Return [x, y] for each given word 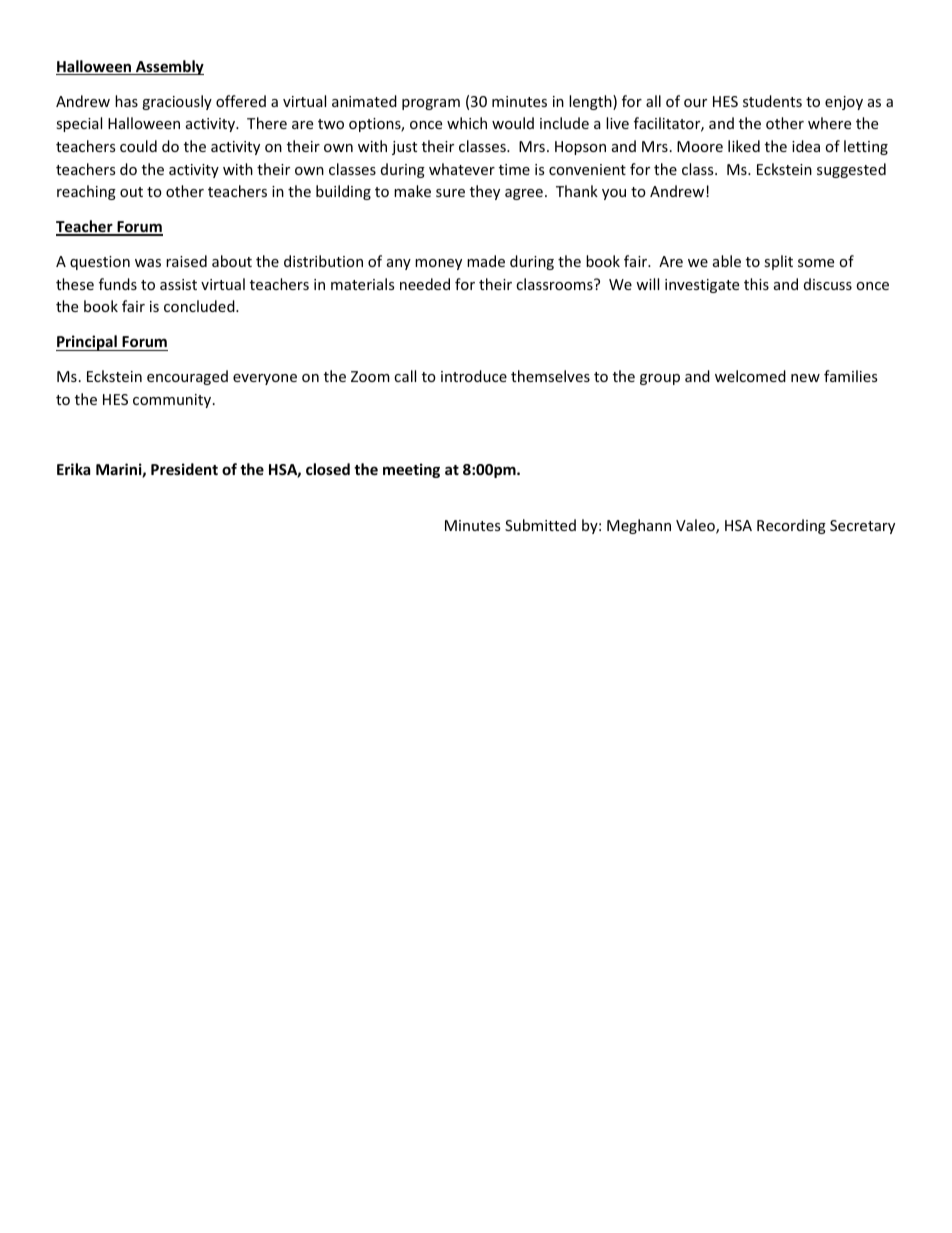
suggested [851, 170]
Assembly [169, 67]
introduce [474, 376]
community [173, 401]
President [184, 469]
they [485, 192]
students [772, 101]
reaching [86, 192]
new [805, 378]
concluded [200, 306]
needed [425, 284]
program [431, 104]
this [756, 284]
